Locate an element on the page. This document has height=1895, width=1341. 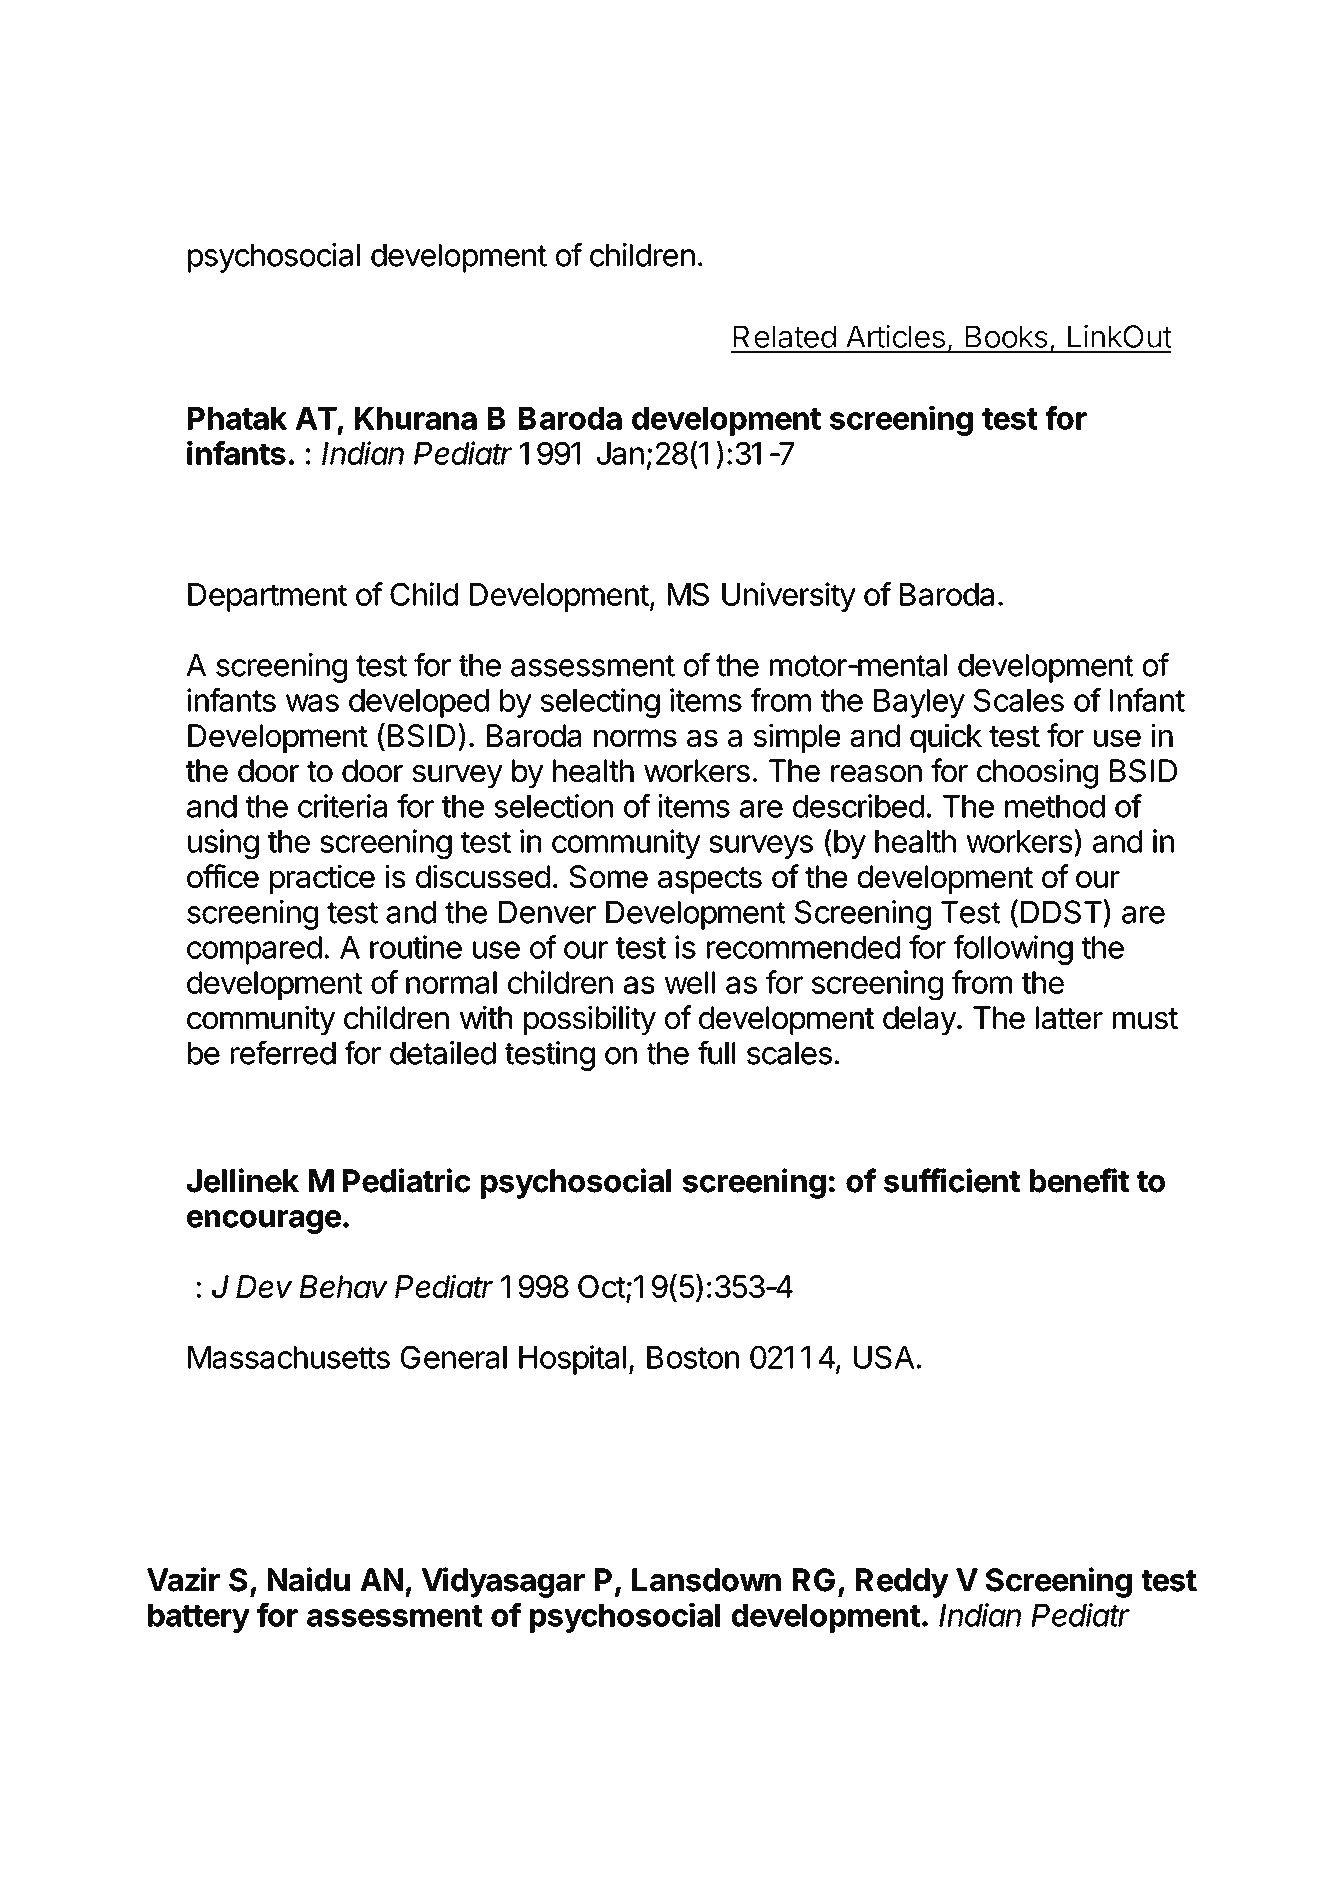
referred is located at coordinates (283, 1052).
